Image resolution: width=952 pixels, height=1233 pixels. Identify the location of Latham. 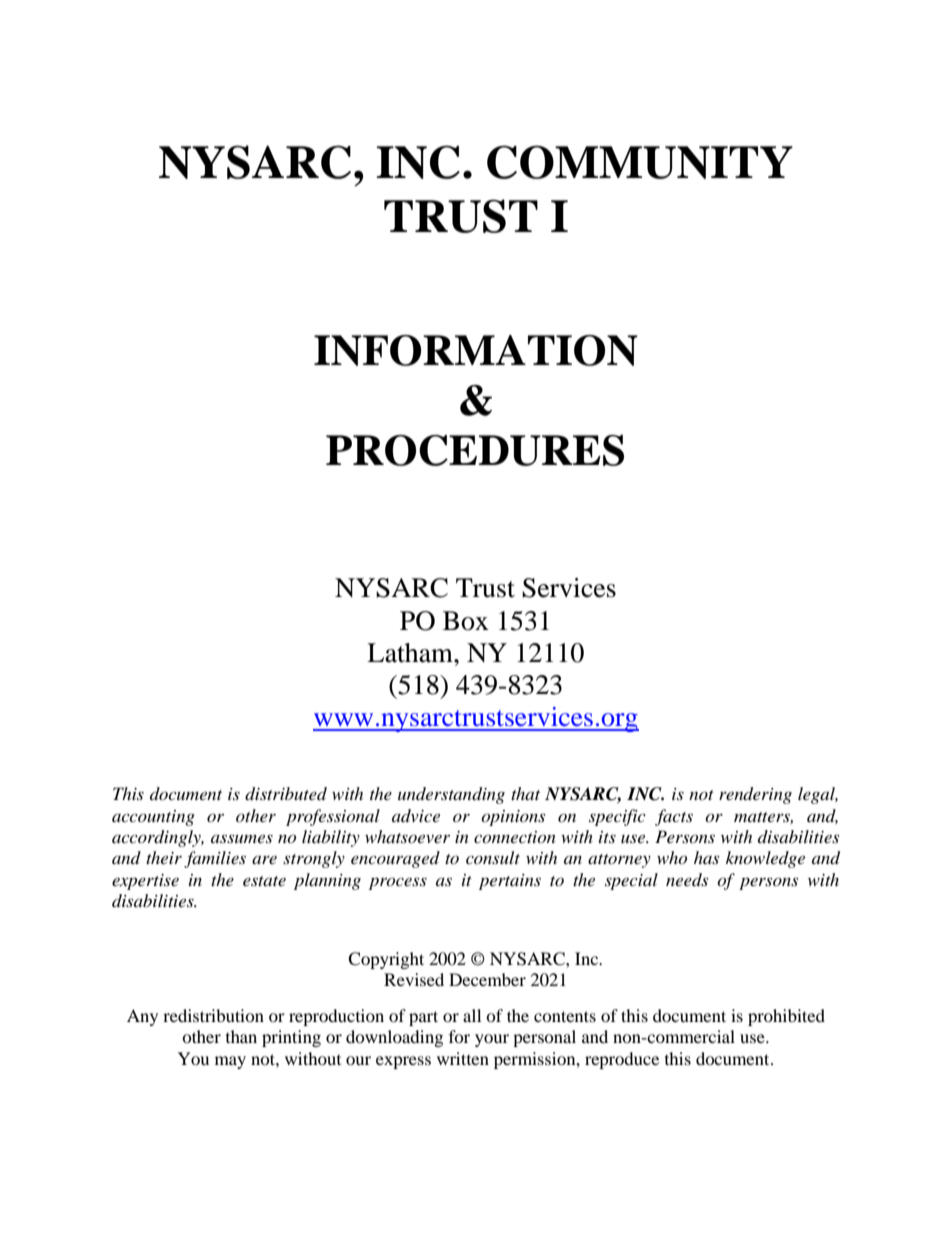
(411, 653).
